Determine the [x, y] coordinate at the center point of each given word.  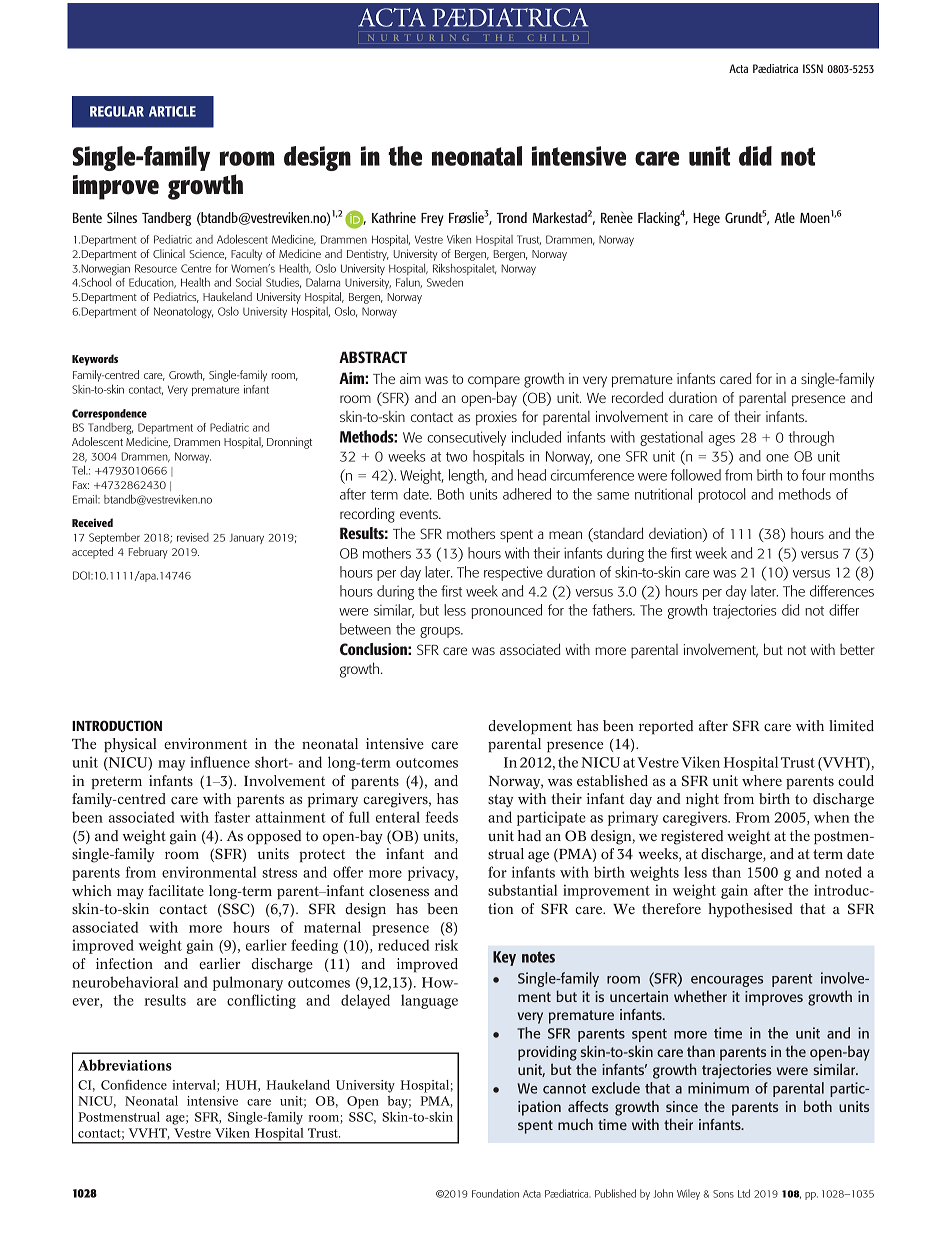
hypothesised [750, 910]
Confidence [134, 1085]
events [420, 514]
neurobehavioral [125, 982]
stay [500, 800]
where [762, 780]
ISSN [813, 68]
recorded [637, 397]
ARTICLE [172, 111]
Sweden [445, 282]
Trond [511, 217]
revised [193, 537]
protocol [722, 495]
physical [130, 745]
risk [446, 945]
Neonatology [183, 313]
